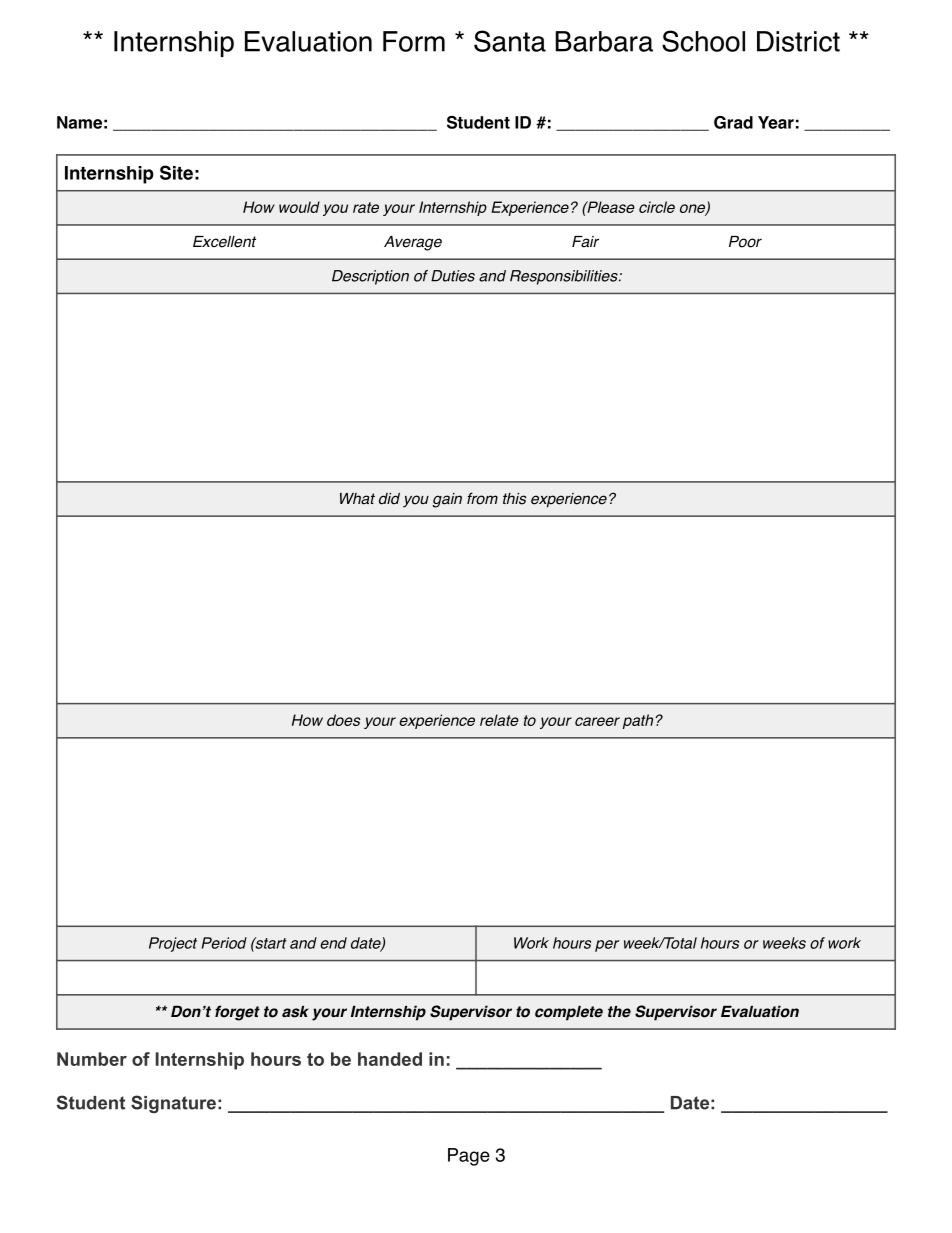 The image size is (952, 1233). I want to click on relate, so click(499, 720).
